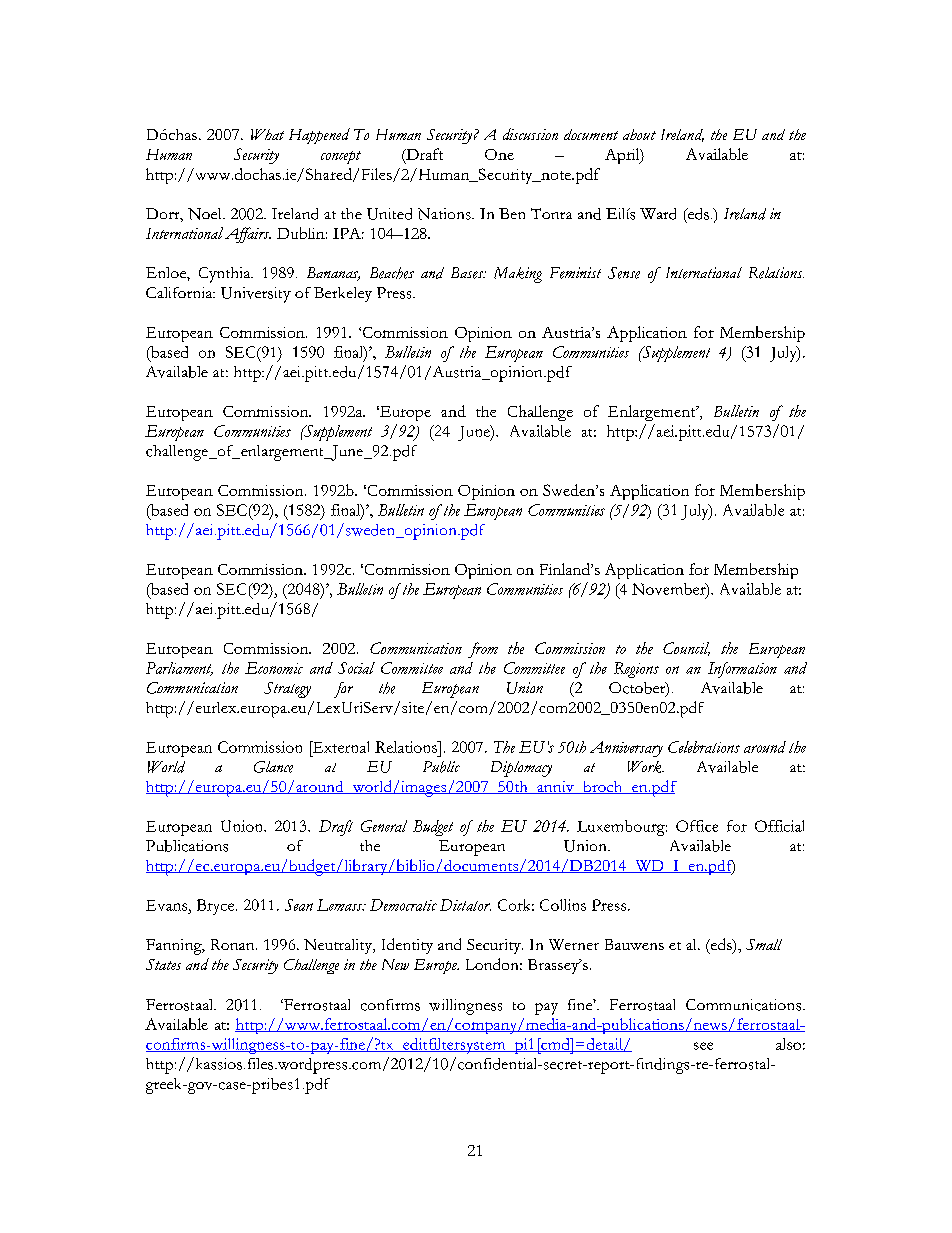 The height and width of the screenshot is (1233, 952). What do you see at coordinates (267, 134) in the screenshot?
I see `What` at bounding box center [267, 134].
